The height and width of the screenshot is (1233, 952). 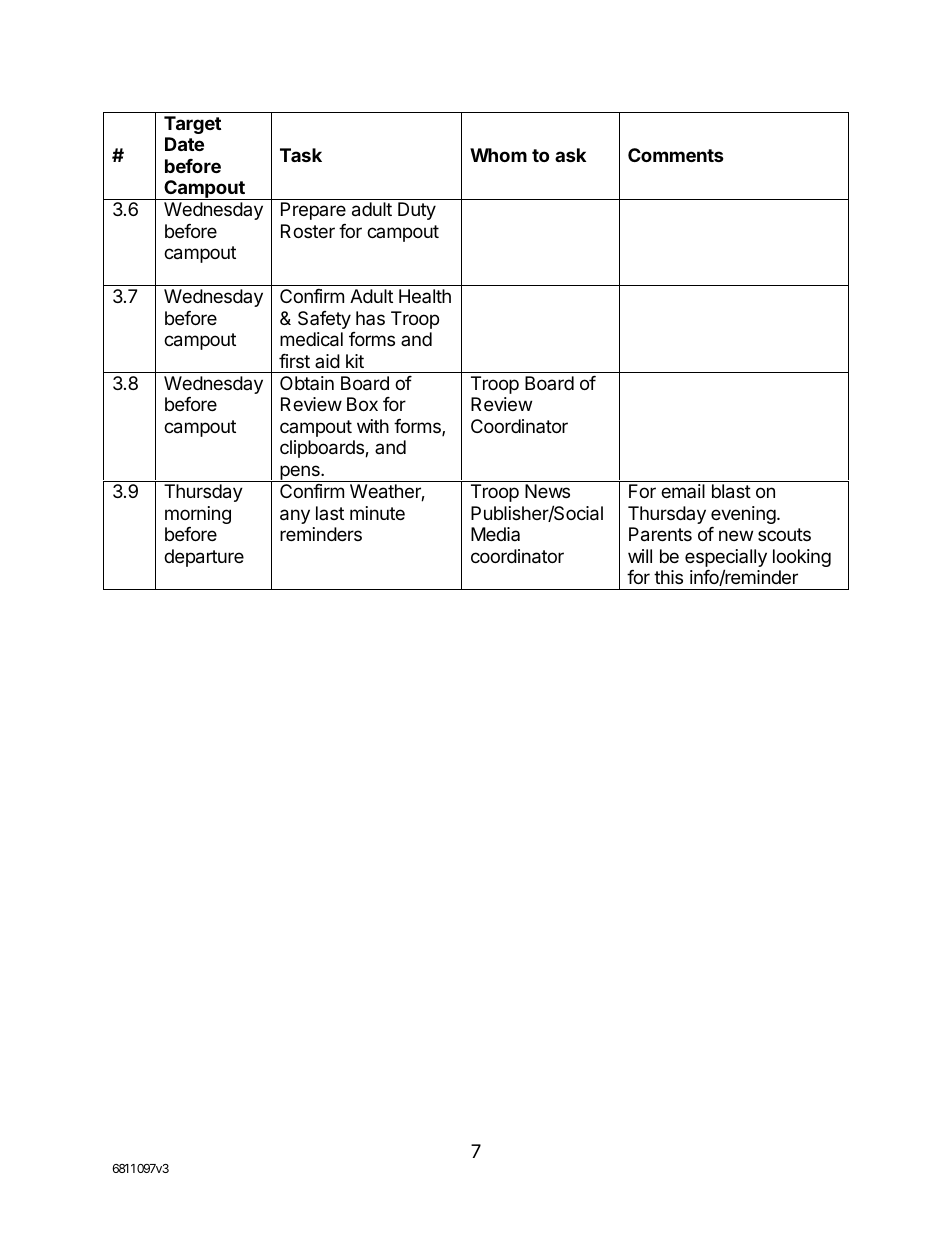 I want to click on Task, so click(x=301, y=155).
